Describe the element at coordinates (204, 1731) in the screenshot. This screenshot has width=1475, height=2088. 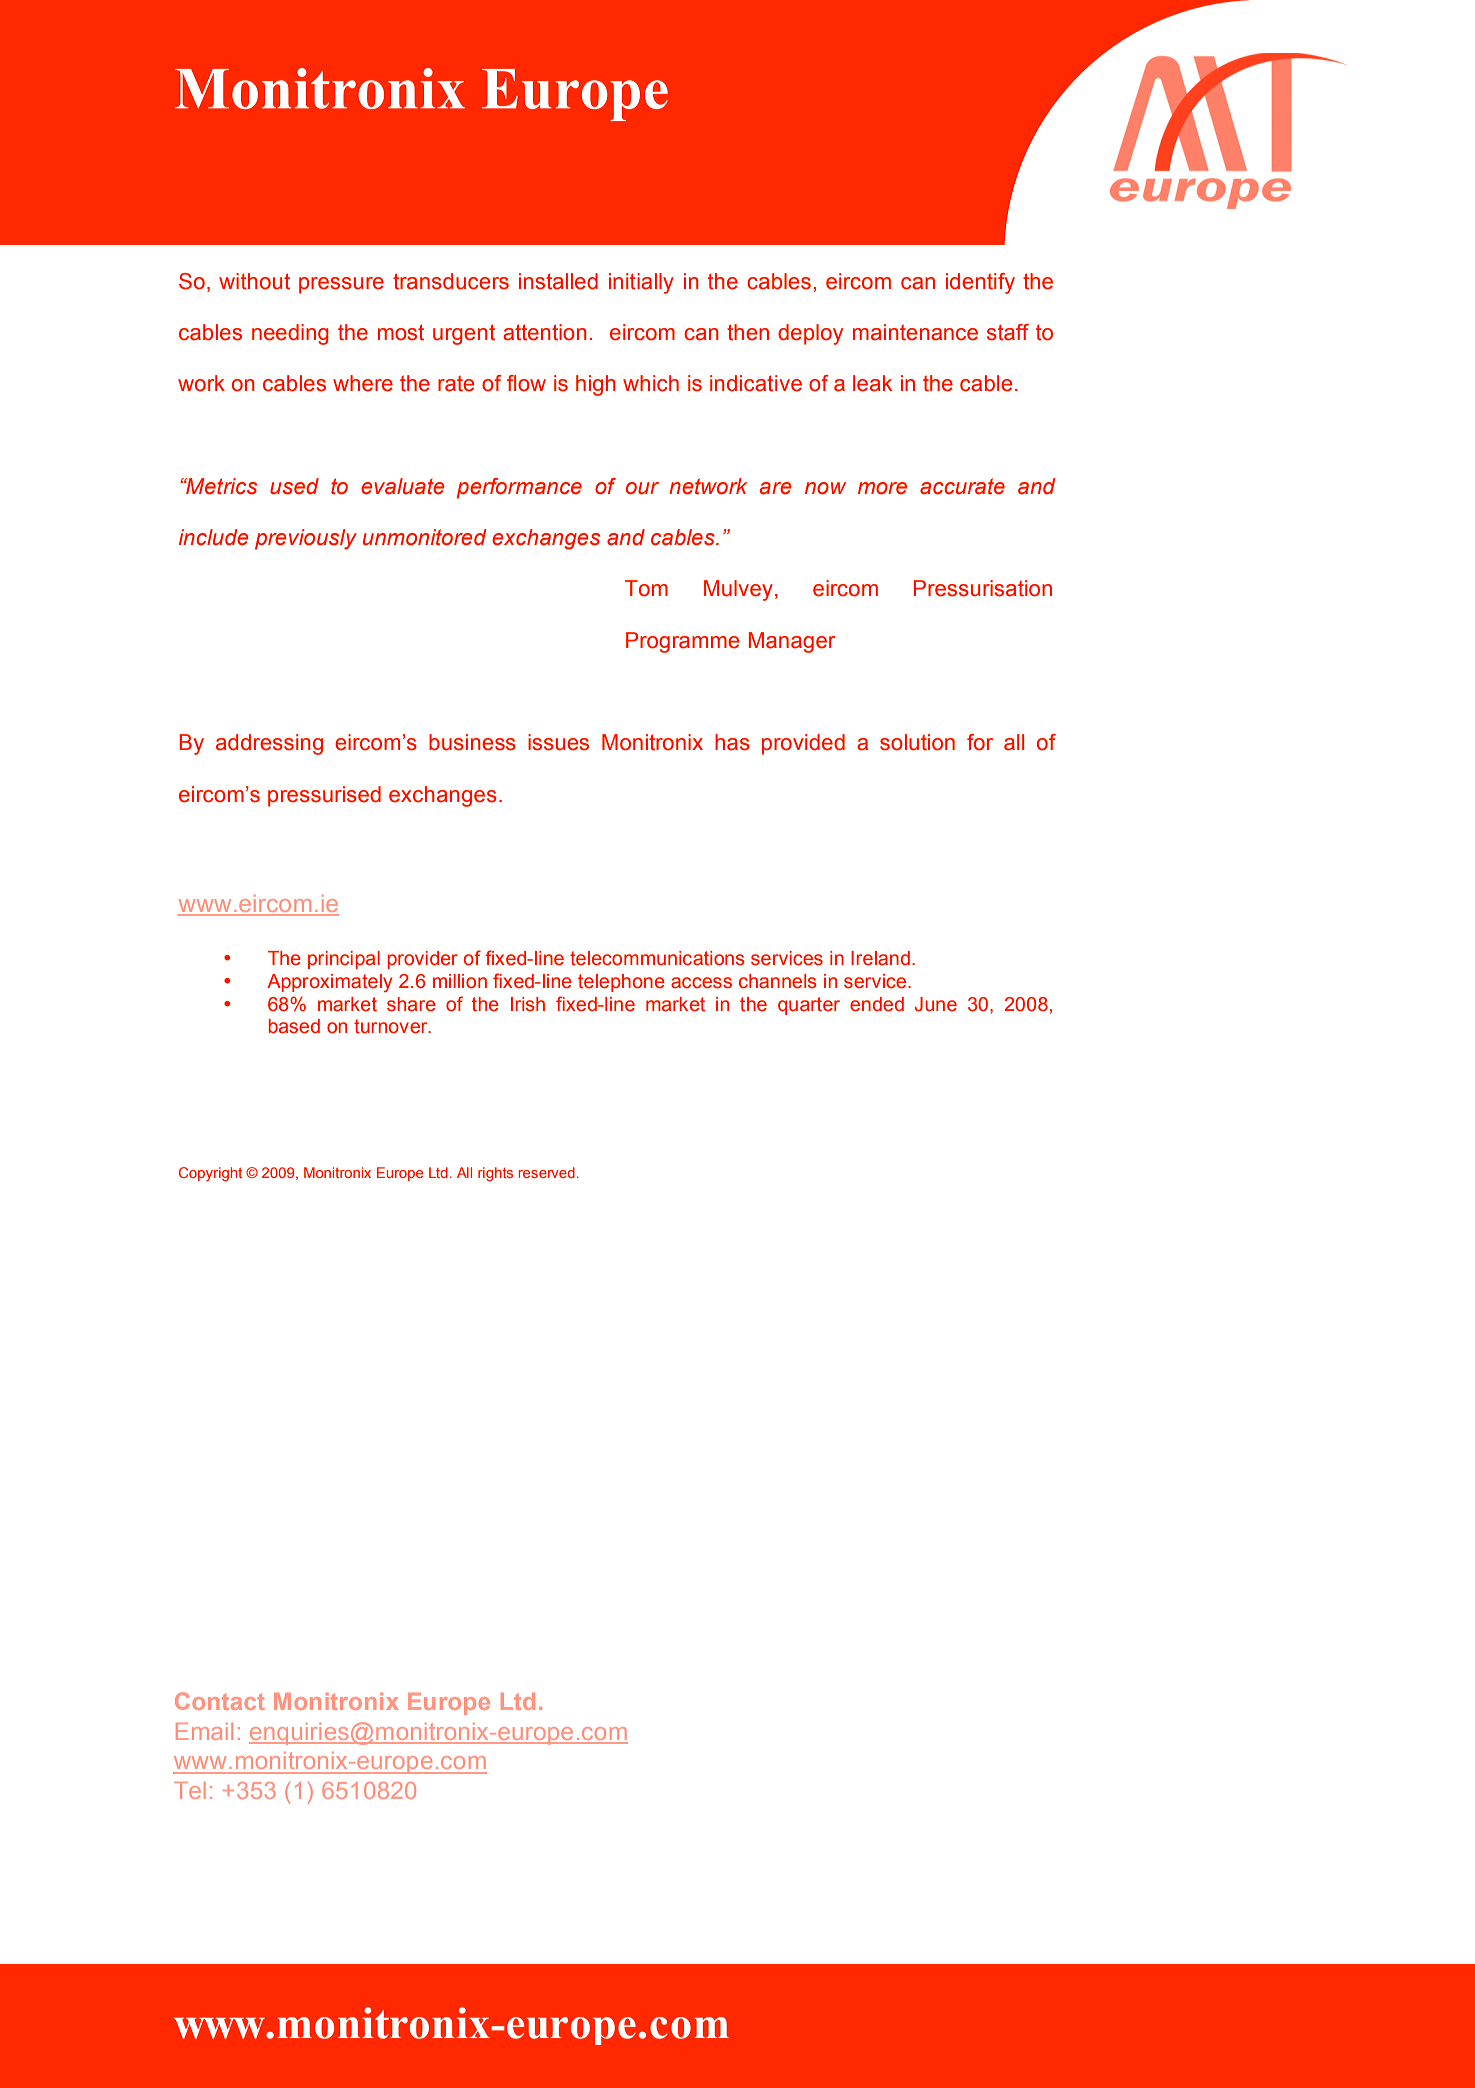
I see `Email` at that location.
